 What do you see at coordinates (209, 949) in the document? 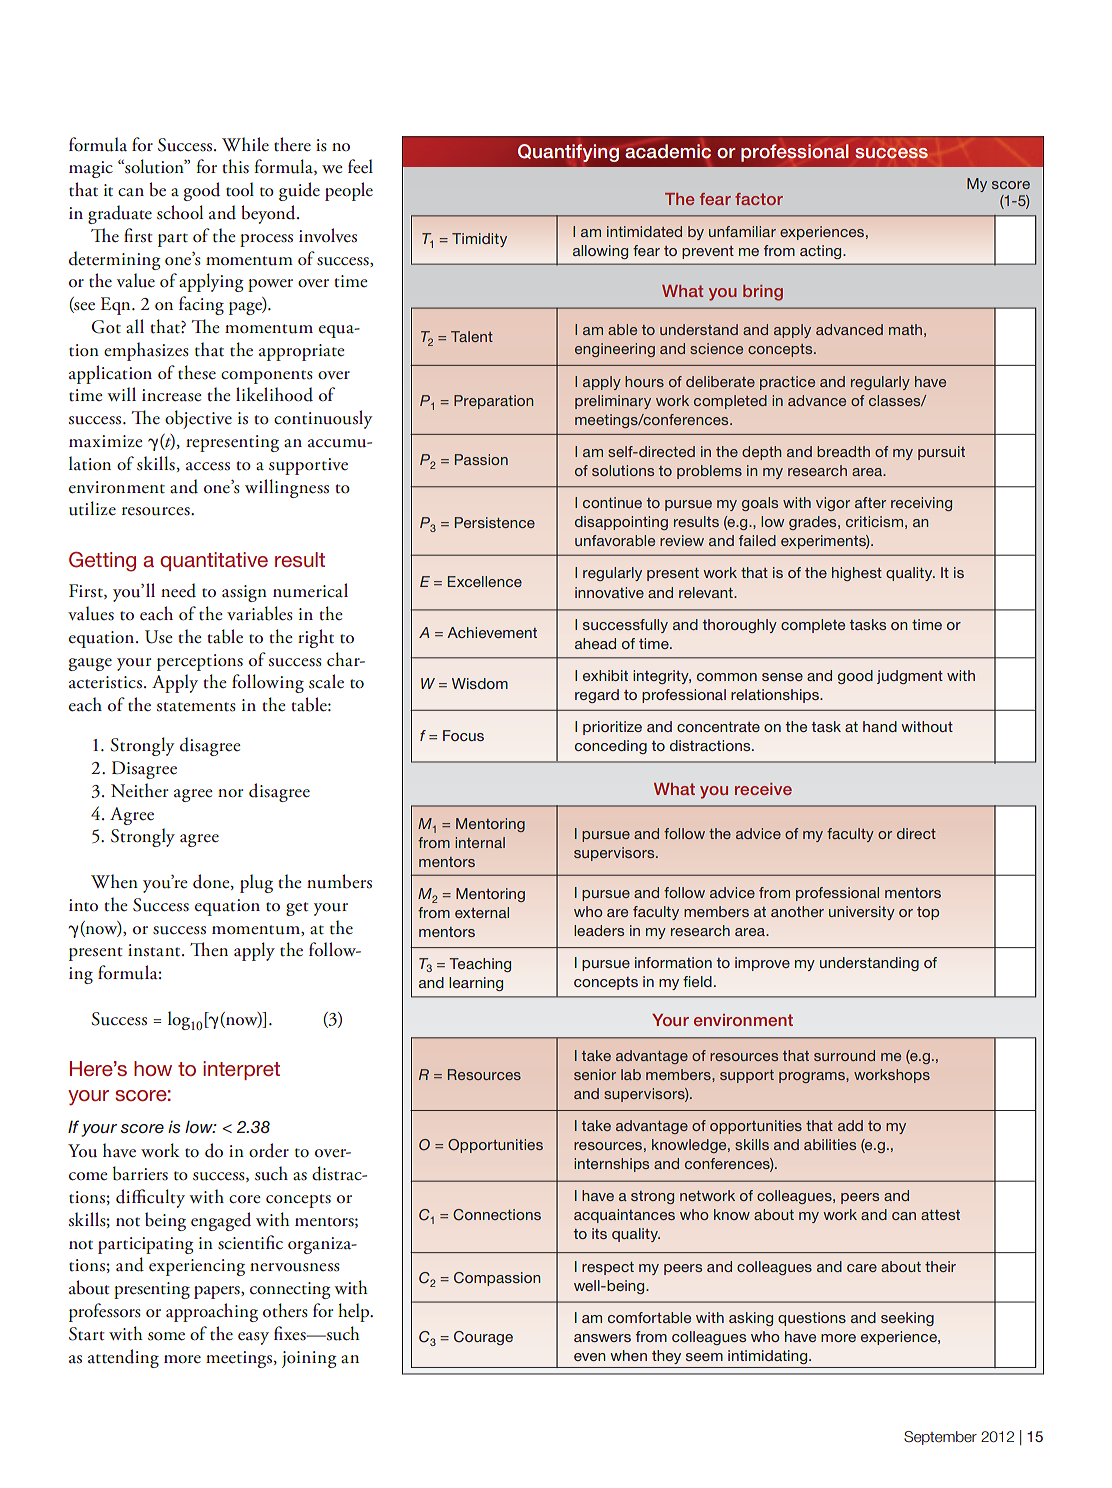
I see `Then` at bounding box center [209, 949].
